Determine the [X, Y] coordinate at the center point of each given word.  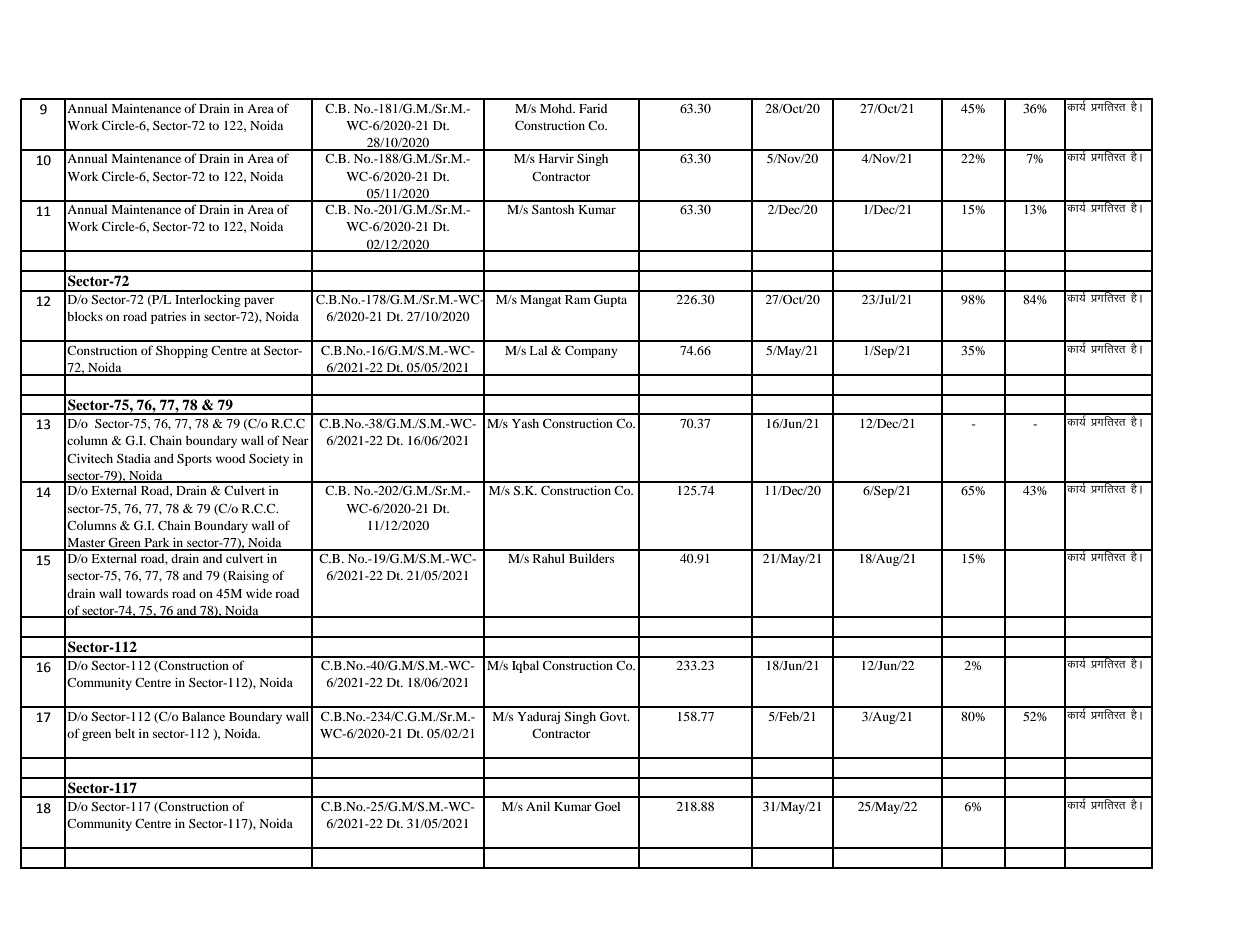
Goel [607, 806]
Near [295, 440]
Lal [538, 350]
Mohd [557, 108]
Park [157, 544]
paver [259, 302]
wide [259, 593]
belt [125, 733]
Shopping [182, 352]
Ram [577, 299]
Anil [538, 806]
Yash [525, 423]
